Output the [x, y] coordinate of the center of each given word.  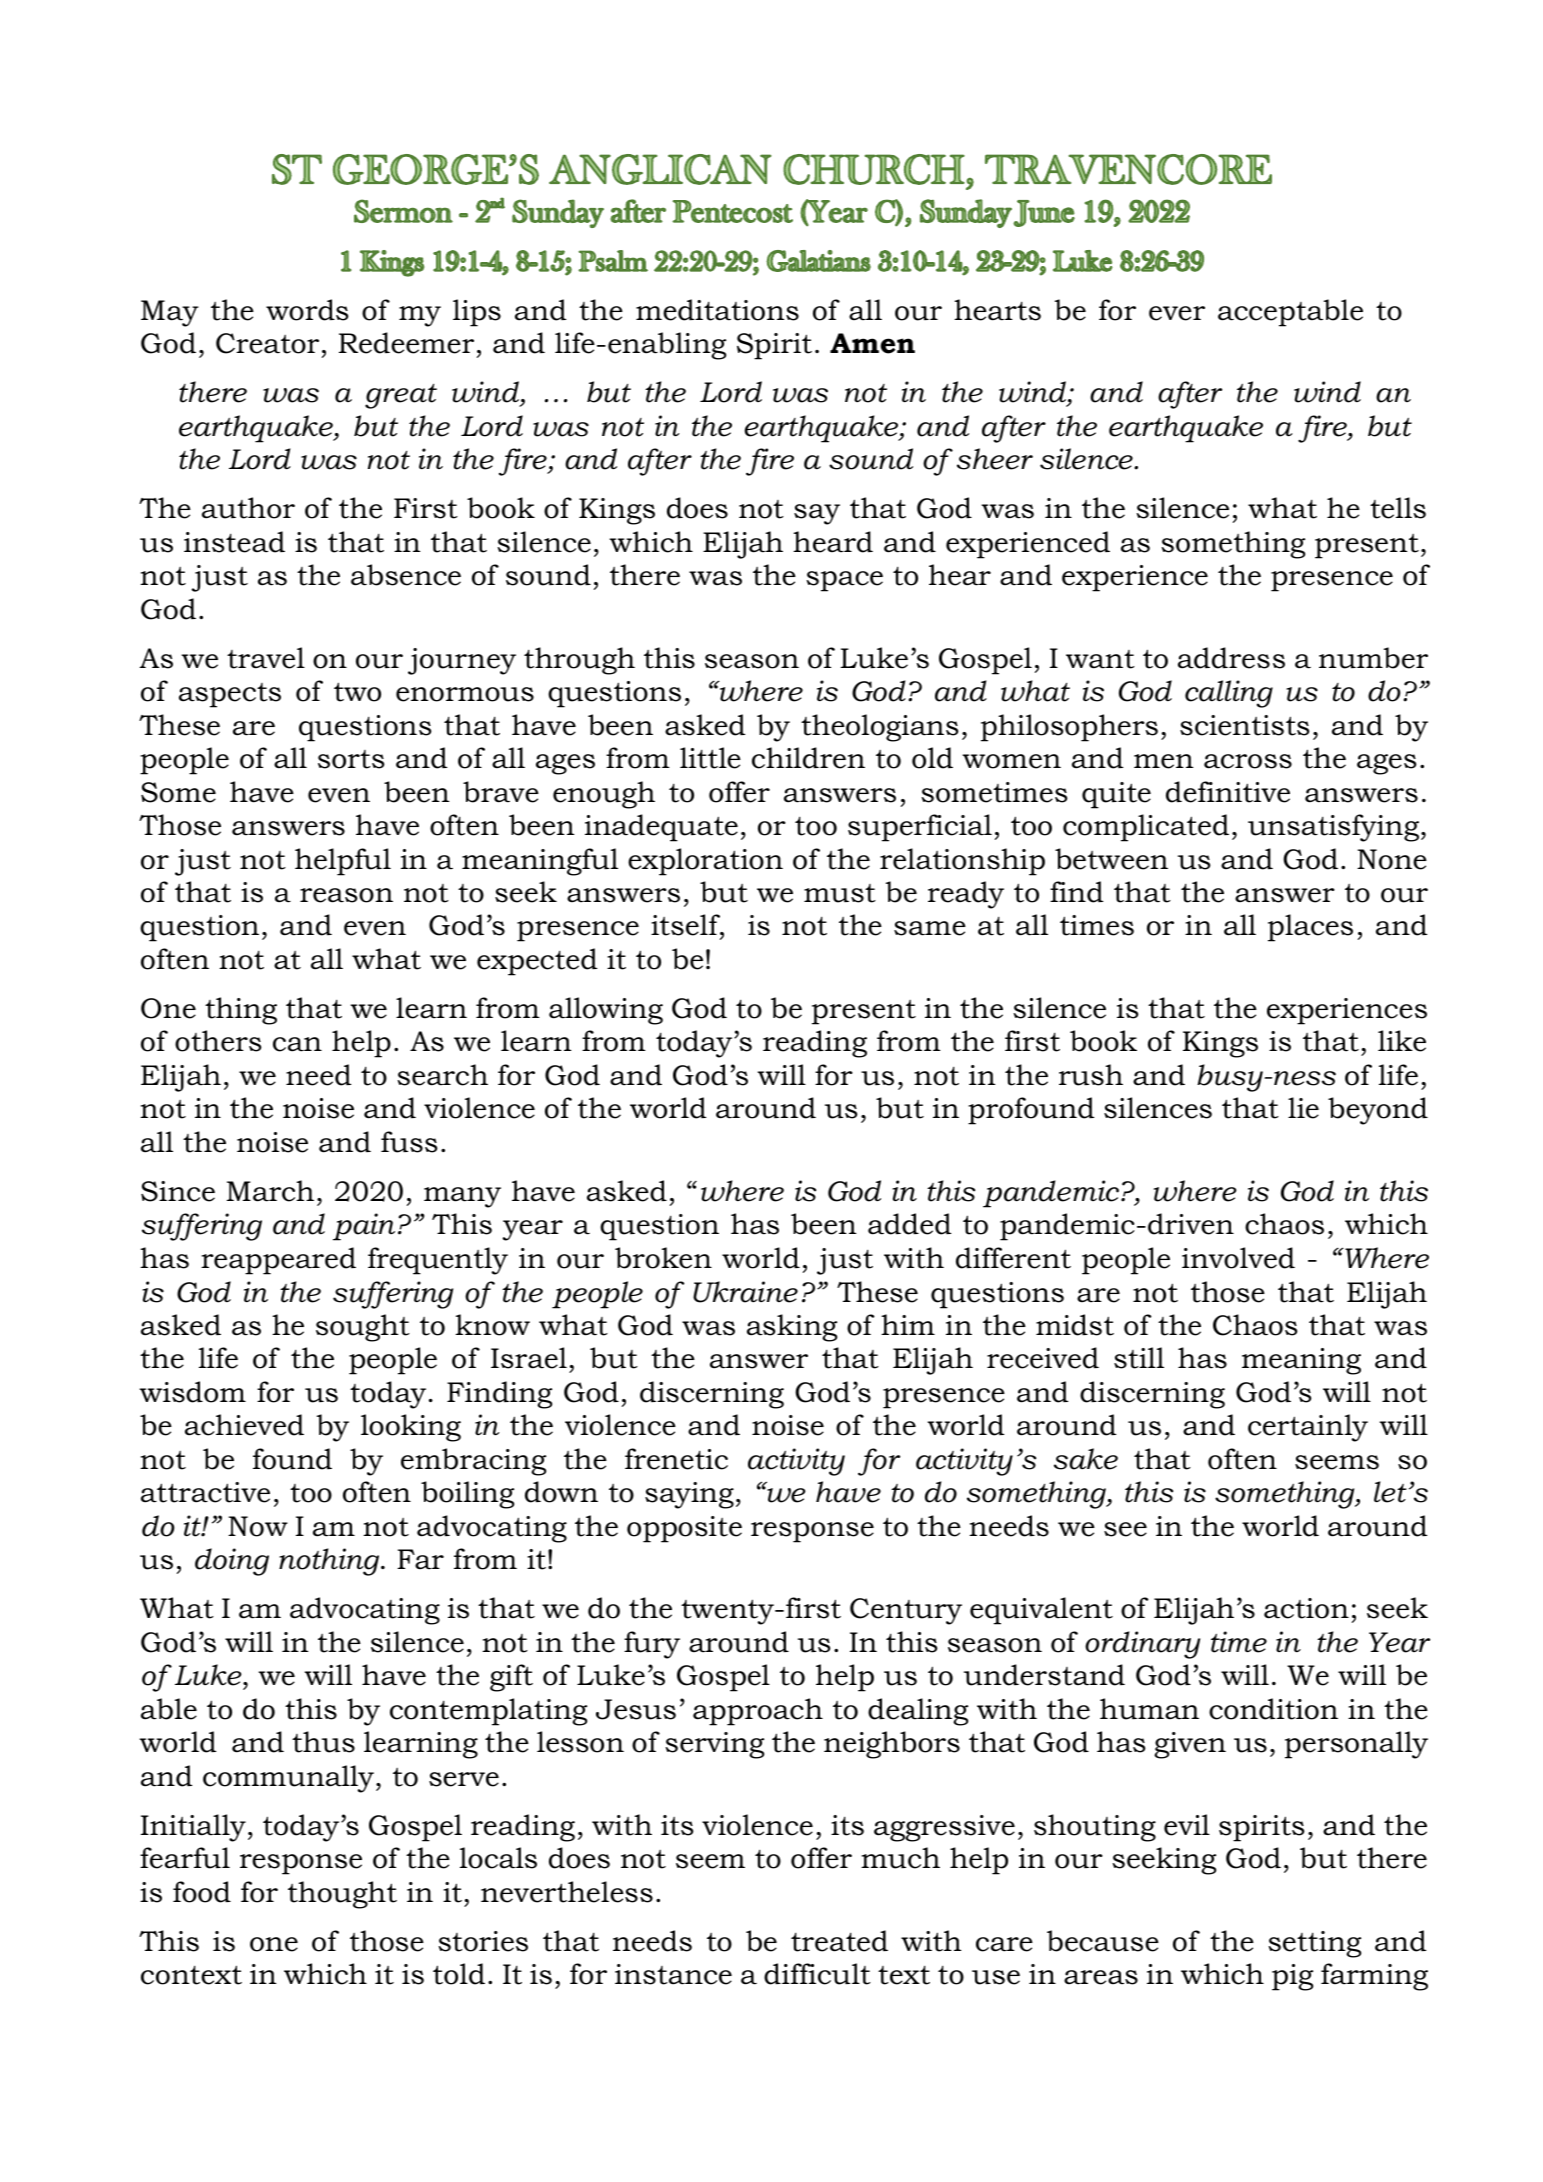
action [1306, 1608]
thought [342, 1895]
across [1248, 761]
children [808, 758]
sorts [351, 759]
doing [232, 1562]
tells [1398, 508]
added [909, 1224]
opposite [684, 1529]
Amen [872, 343]
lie [1303, 1108]
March [270, 1191]
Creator [267, 343]
